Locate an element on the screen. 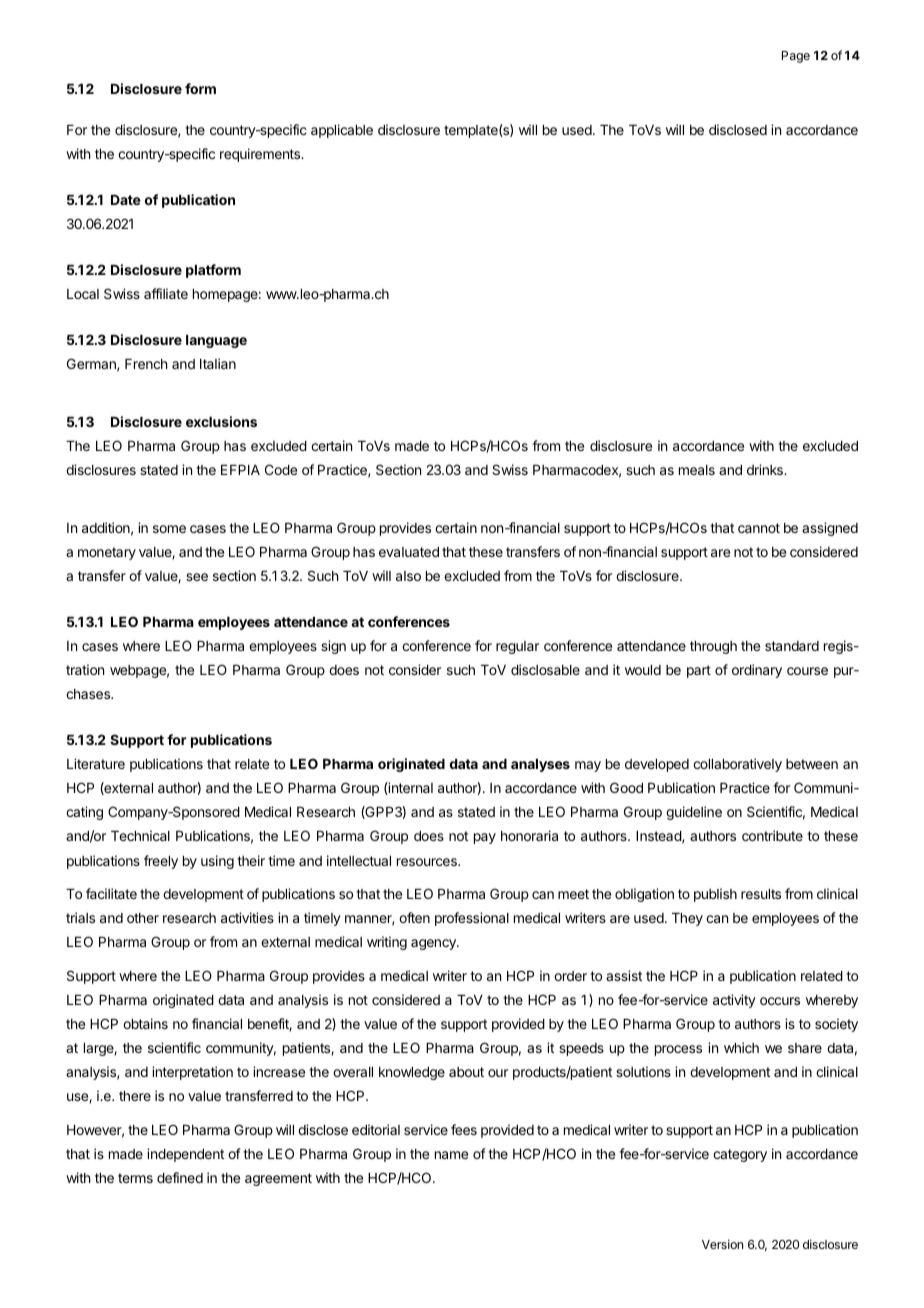 The width and height of the screenshot is (924, 1308). exclusions is located at coordinates (221, 421).
